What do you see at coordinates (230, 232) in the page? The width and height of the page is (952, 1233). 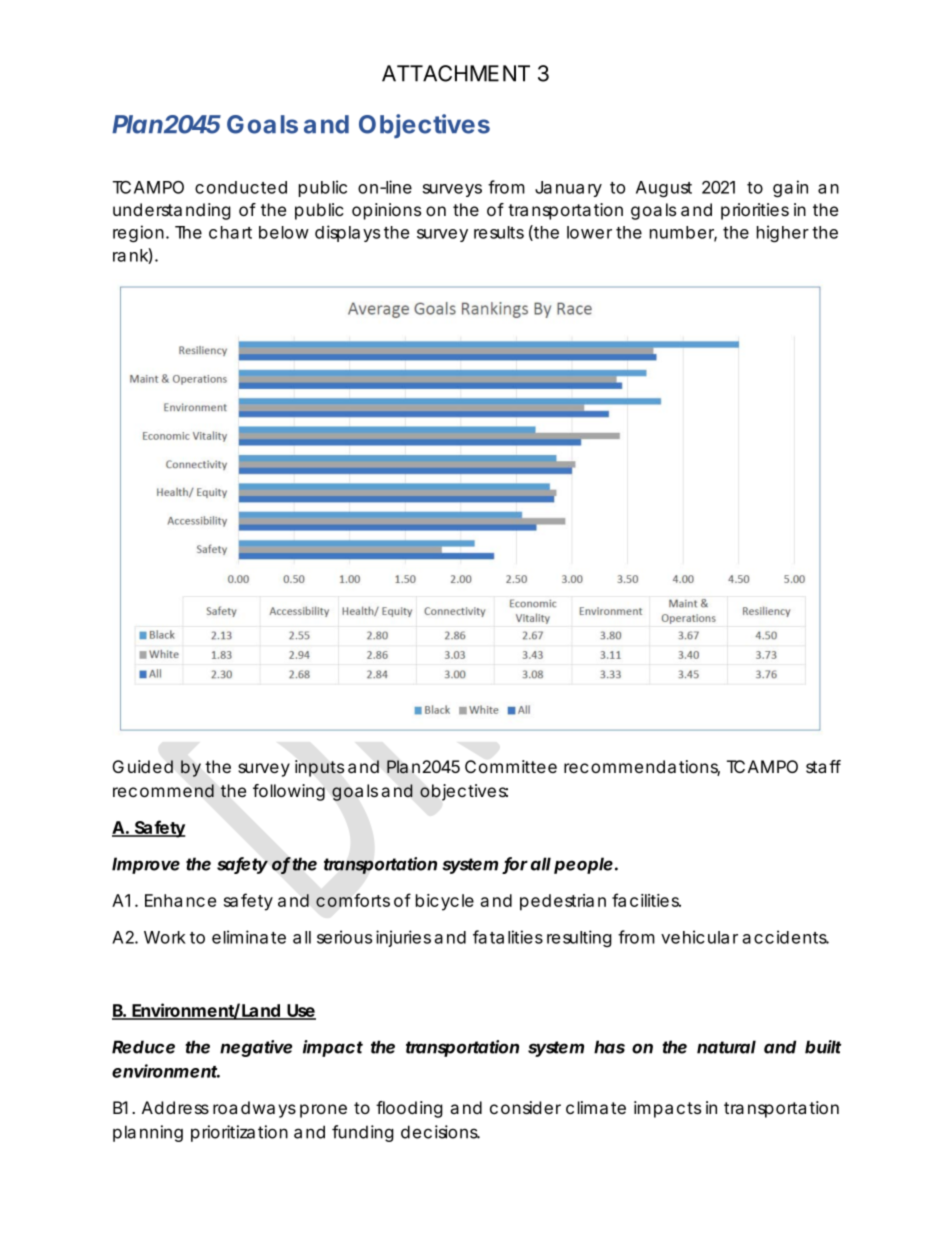 I see `chart` at bounding box center [230, 232].
